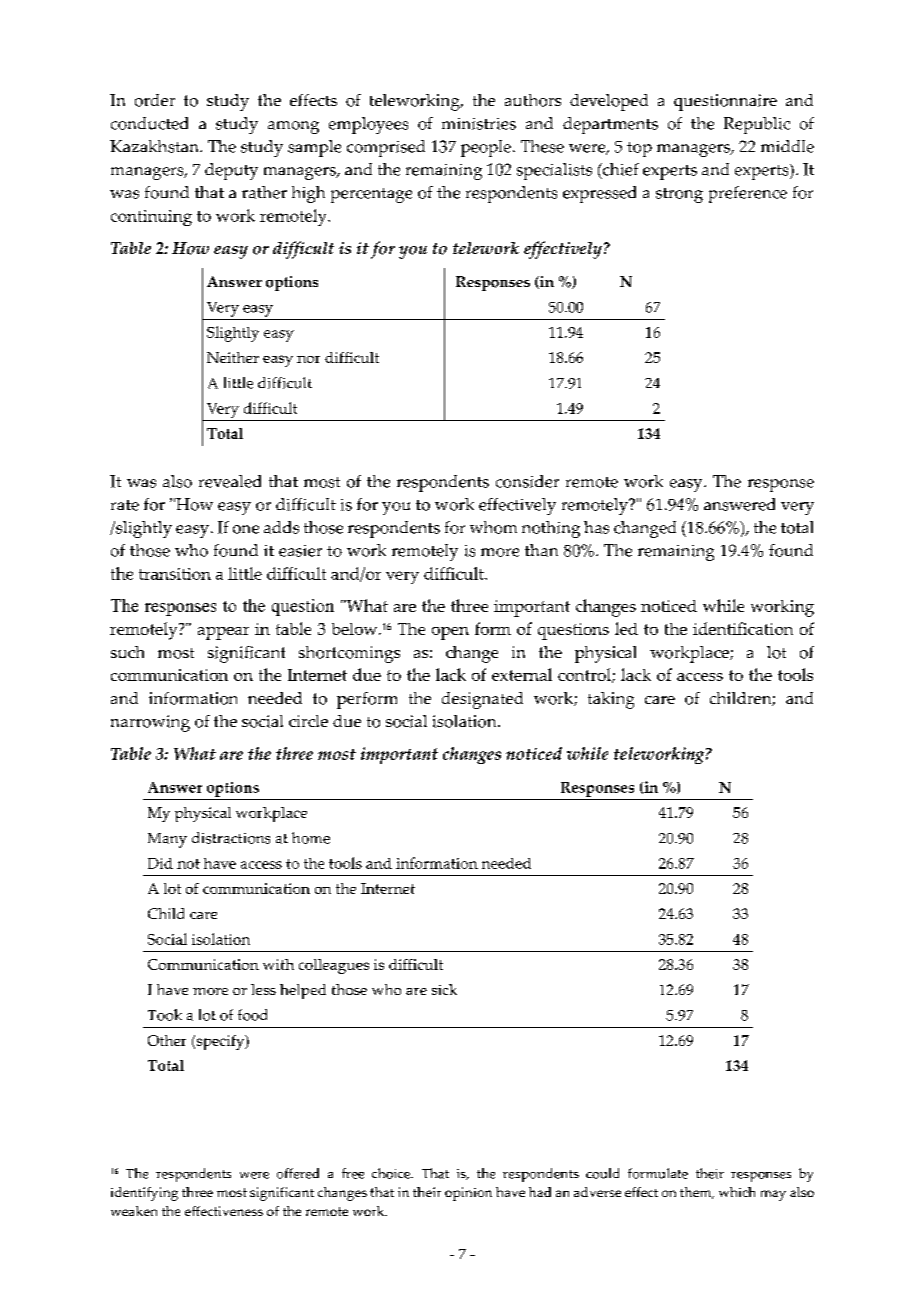 The height and width of the document is (1308, 924). I want to click on identification, so click(743, 628).
